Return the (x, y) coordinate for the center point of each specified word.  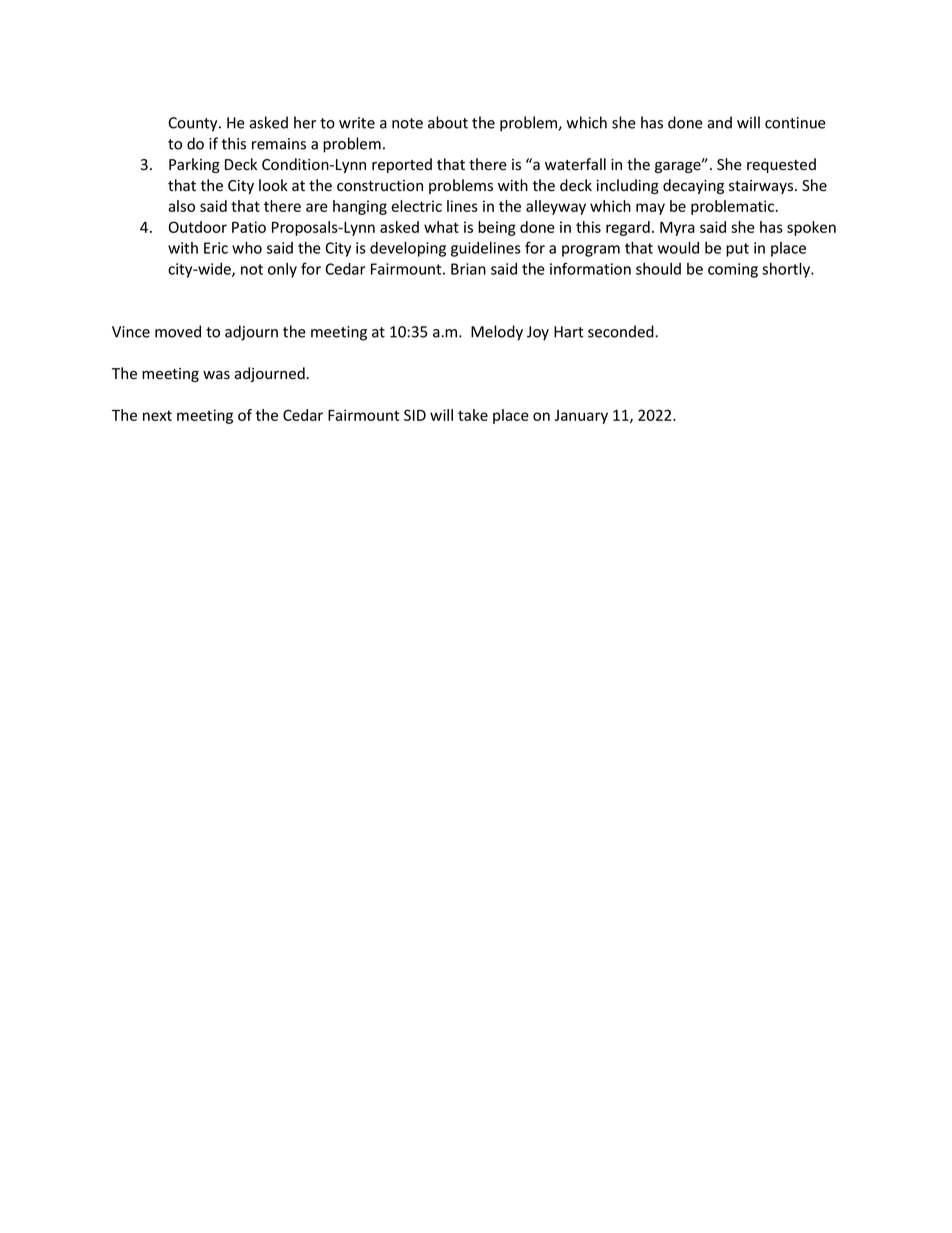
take (473, 415)
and (719, 122)
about (448, 122)
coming (733, 270)
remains (279, 144)
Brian (468, 269)
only (282, 270)
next (157, 415)
